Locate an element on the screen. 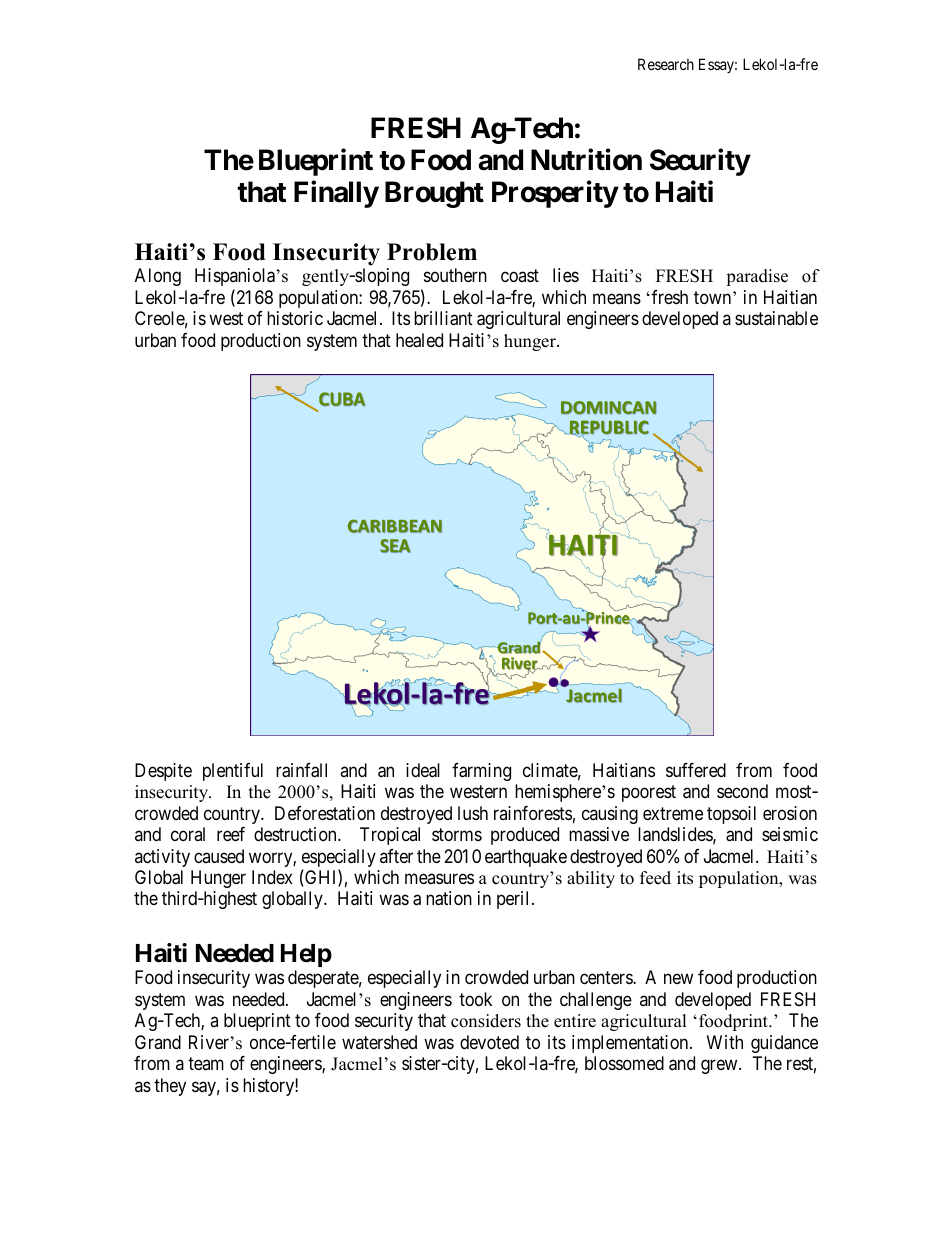 The width and height of the screenshot is (952, 1233). team is located at coordinates (206, 1063).
